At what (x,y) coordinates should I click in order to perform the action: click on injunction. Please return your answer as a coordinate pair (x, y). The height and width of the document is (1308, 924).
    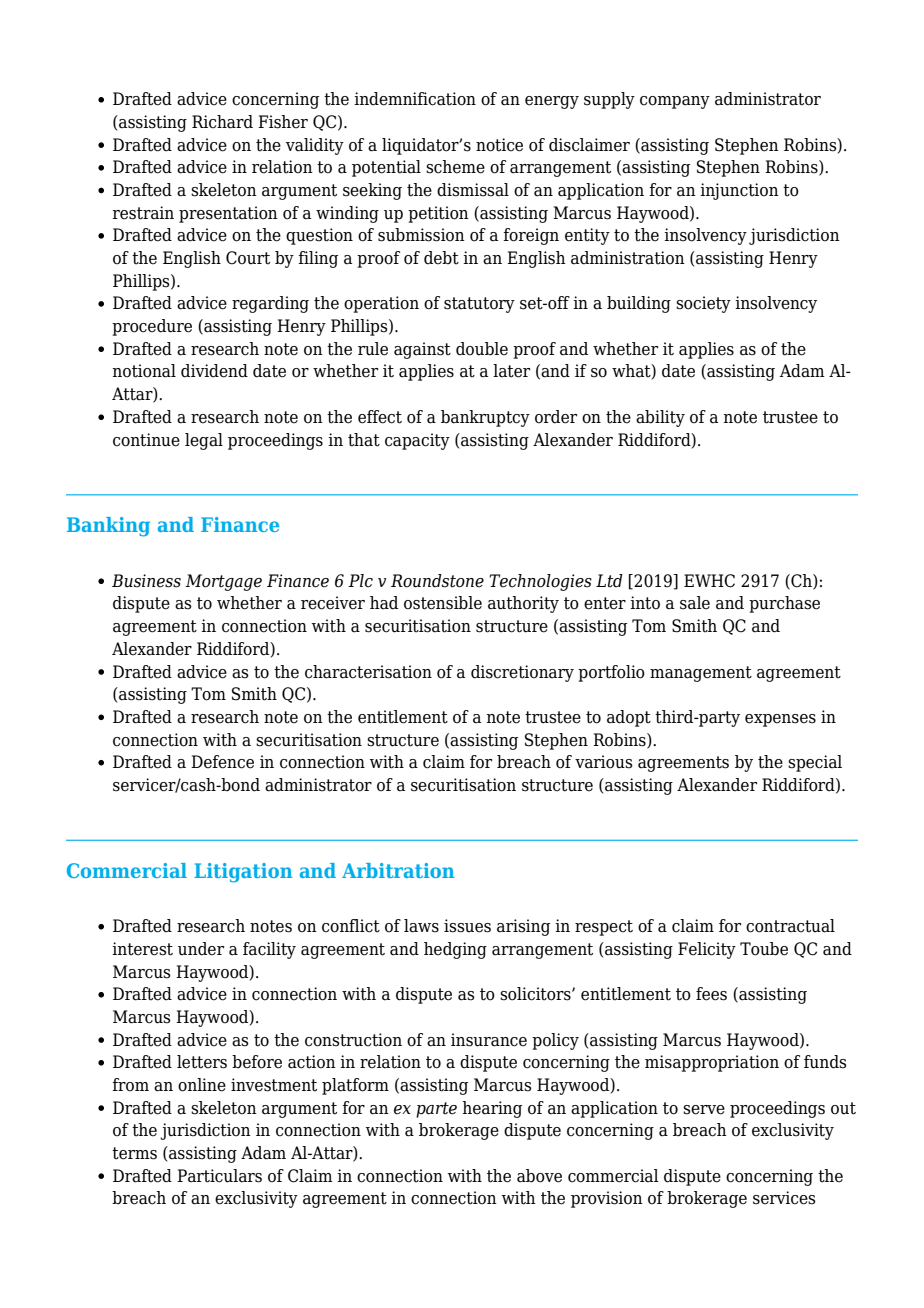
    Looking at the image, I should click on (739, 191).
